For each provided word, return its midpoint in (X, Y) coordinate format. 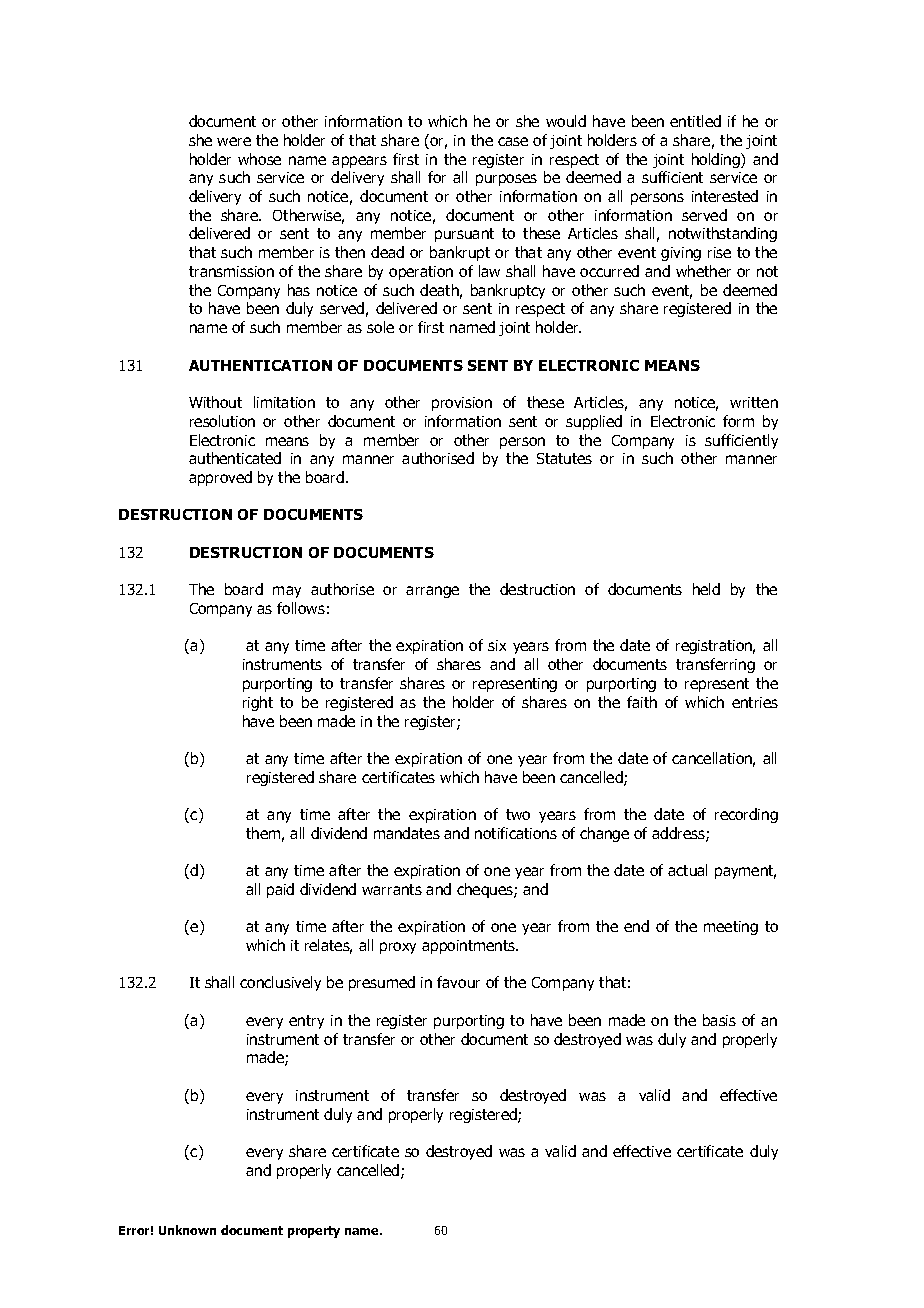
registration (715, 647)
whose (259, 159)
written (754, 402)
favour (458, 982)
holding (717, 160)
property (314, 1232)
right (258, 703)
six (497, 645)
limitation (284, 402)
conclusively (280, 983)
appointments (470, 947)
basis (719, 1020)
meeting (731, 928)
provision (462, 404)
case (513, 141)
